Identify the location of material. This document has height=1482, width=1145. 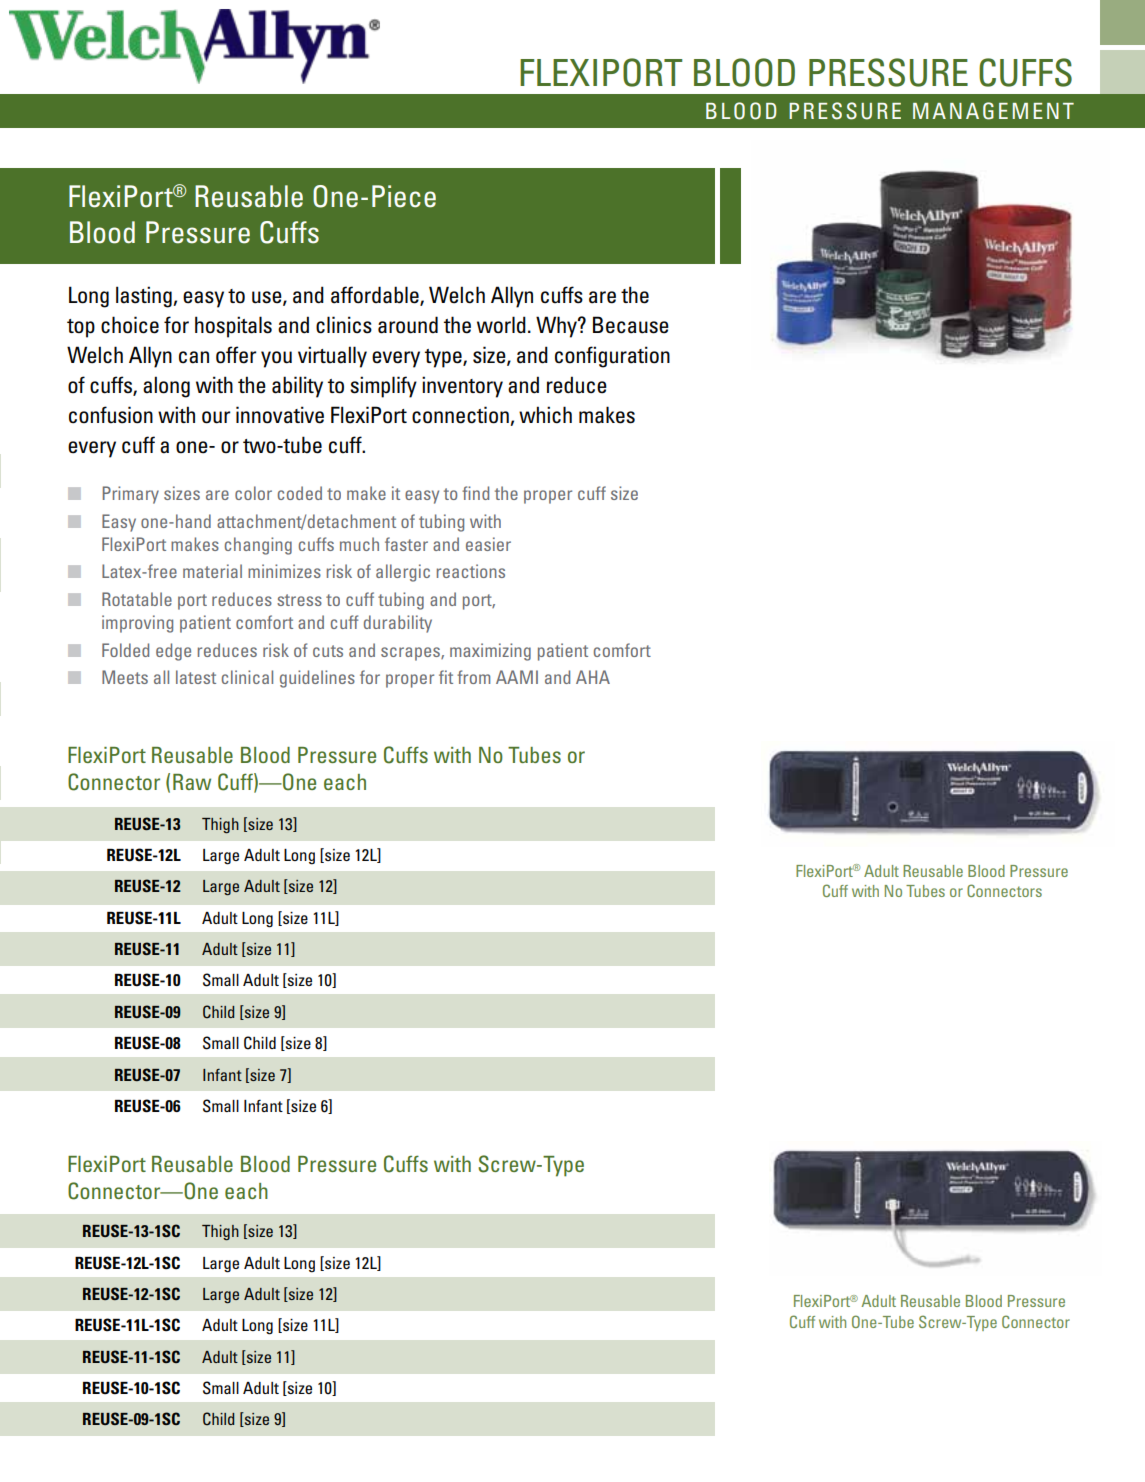
(212, 571).
